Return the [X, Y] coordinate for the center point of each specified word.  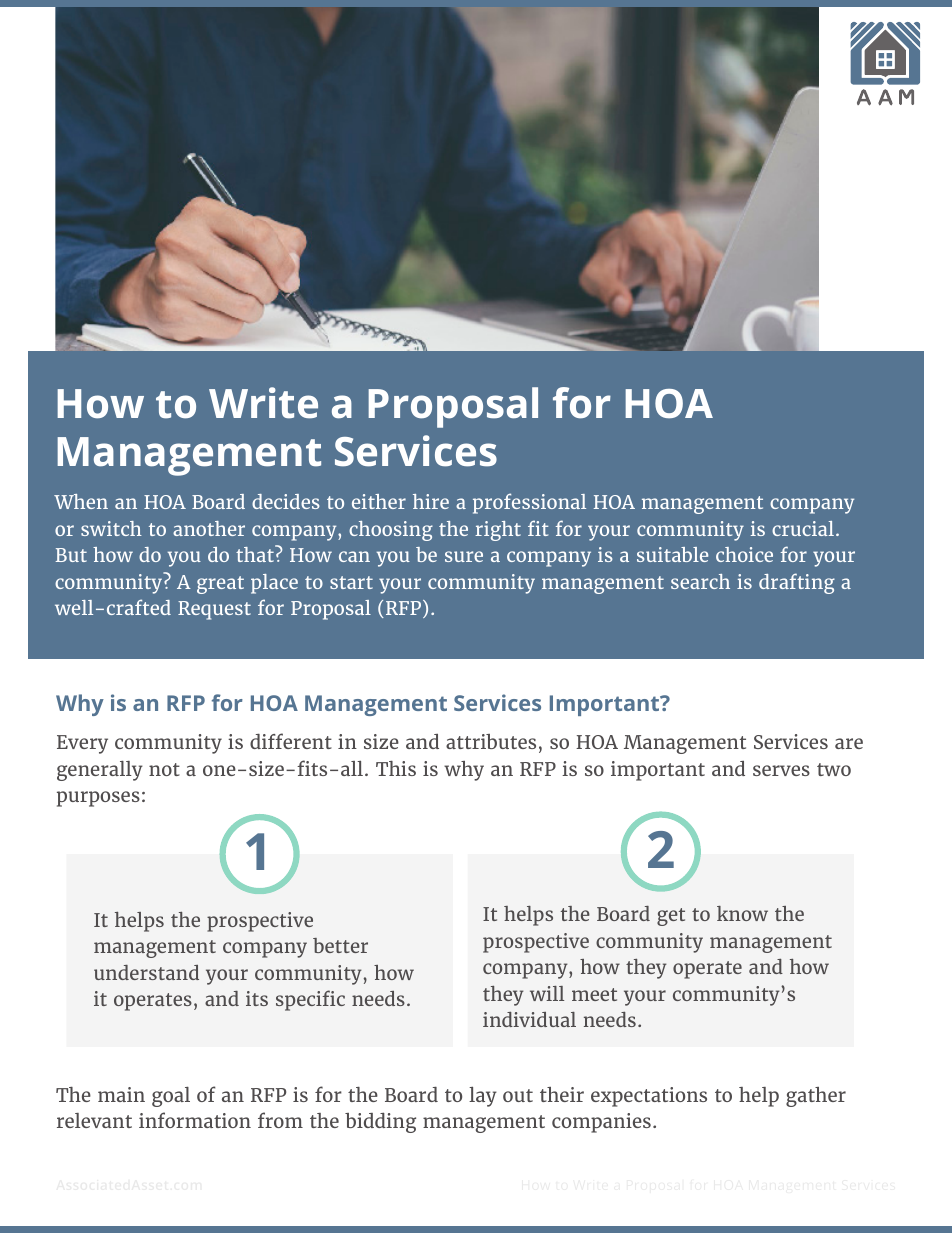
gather [816, 1097]
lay [483, 1097]
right [498, 531]
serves [781, 770]
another [209, 528]
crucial [803, 528]
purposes [98, 799]
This [396, 768]
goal [171, 1097]
